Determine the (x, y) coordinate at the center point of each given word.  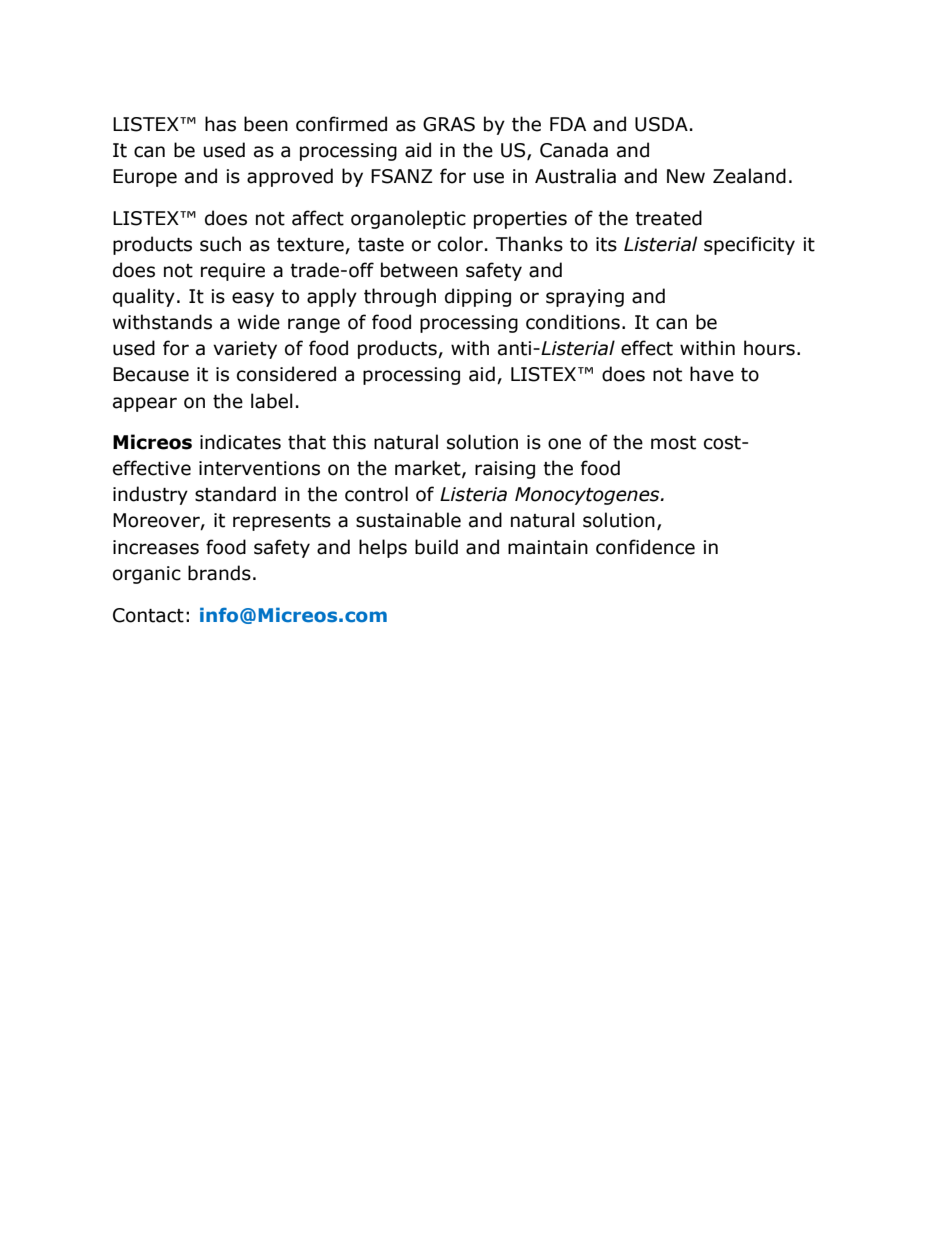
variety (245, 350)
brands (219, 573)
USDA (661, 124)
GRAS (449, 124)
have (712, 374)
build (436, 547)
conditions (573, 322)
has (220, 124)
